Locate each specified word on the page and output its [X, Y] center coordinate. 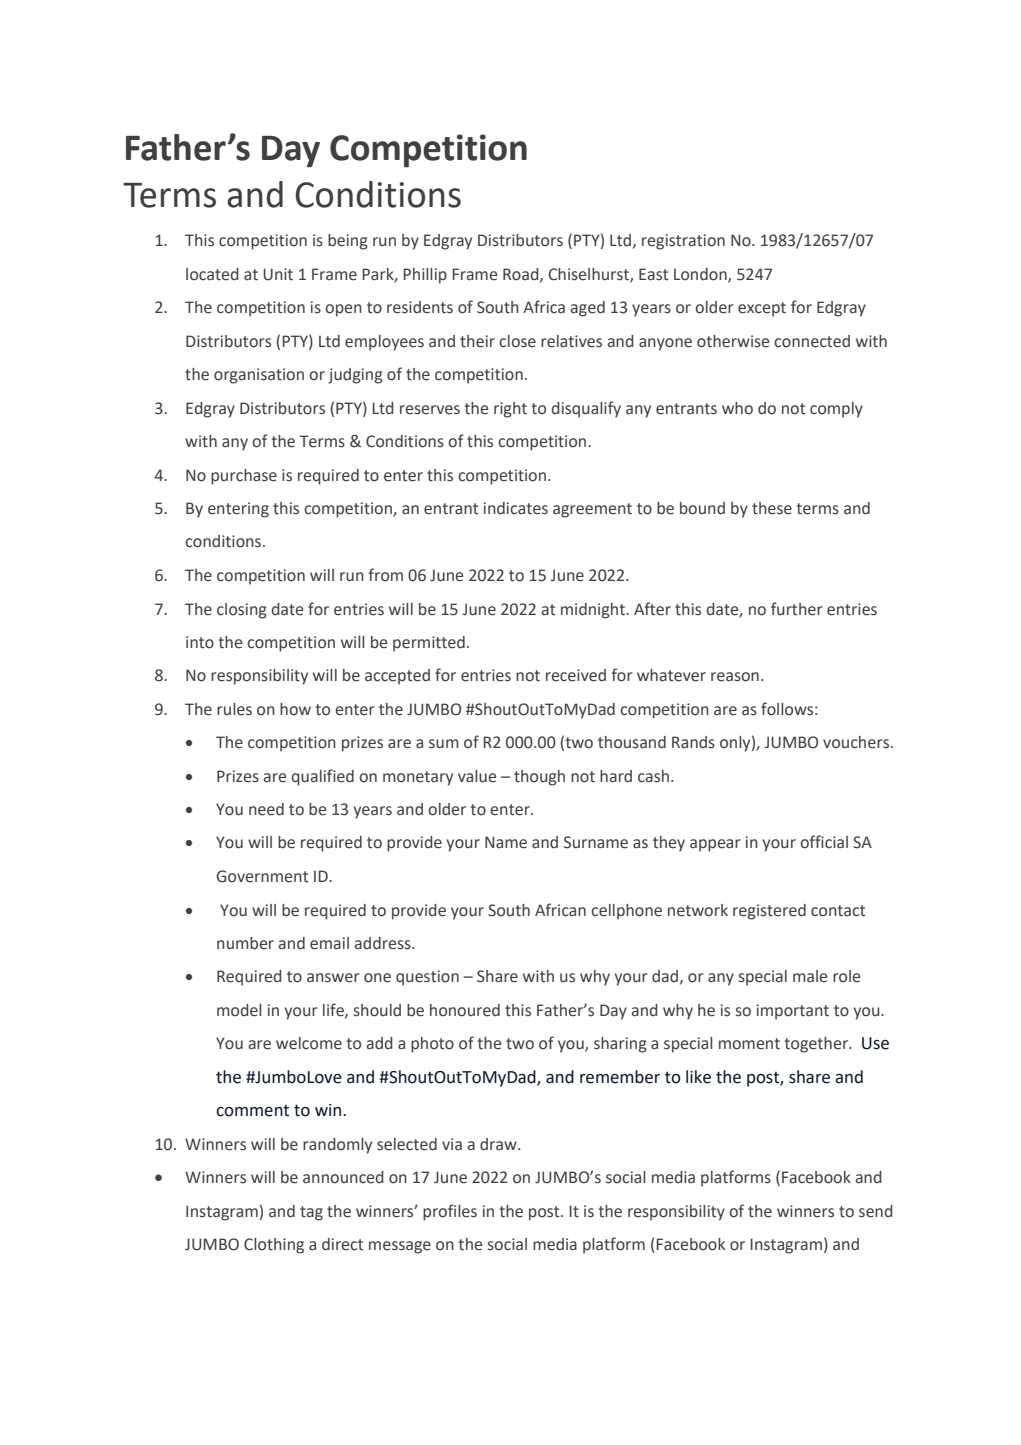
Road [522, 275]
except [762, 309]
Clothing [274, 1246]
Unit [278, 274]
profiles [450, 1212]
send [876, 1211]
